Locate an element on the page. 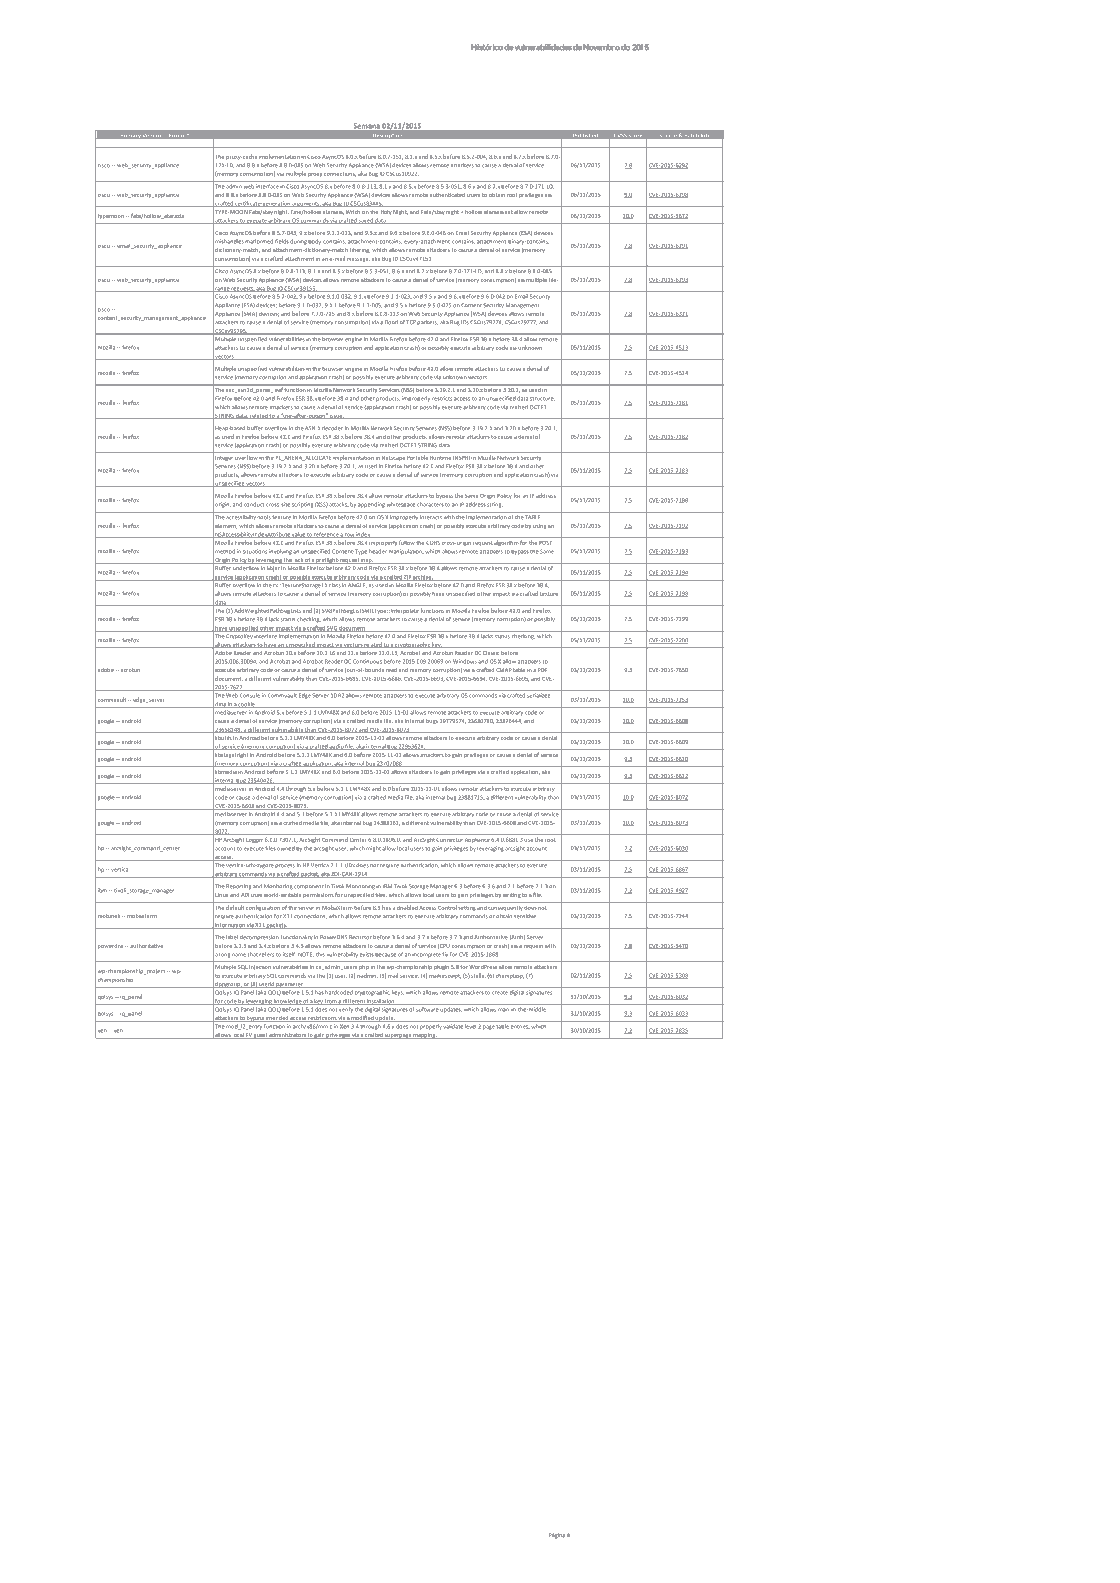 The height and width of the image is (1583, 1120). structure is located at coordinates (542, 399).
